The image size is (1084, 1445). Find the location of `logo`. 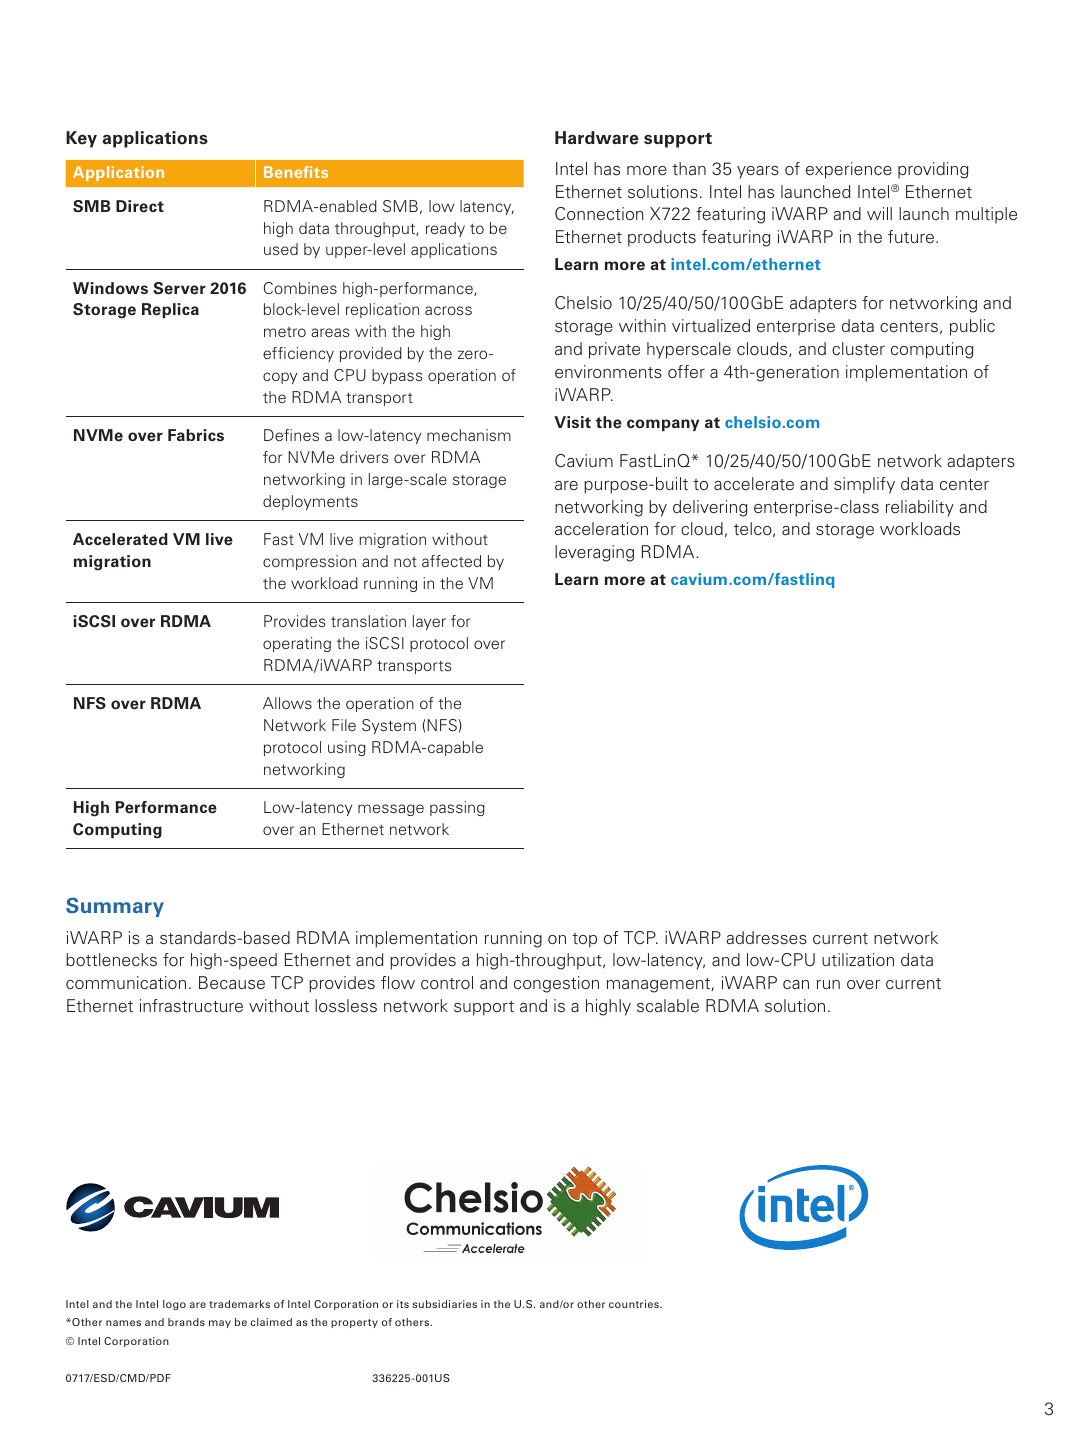

logo is located at coordinates (174, 1305).
